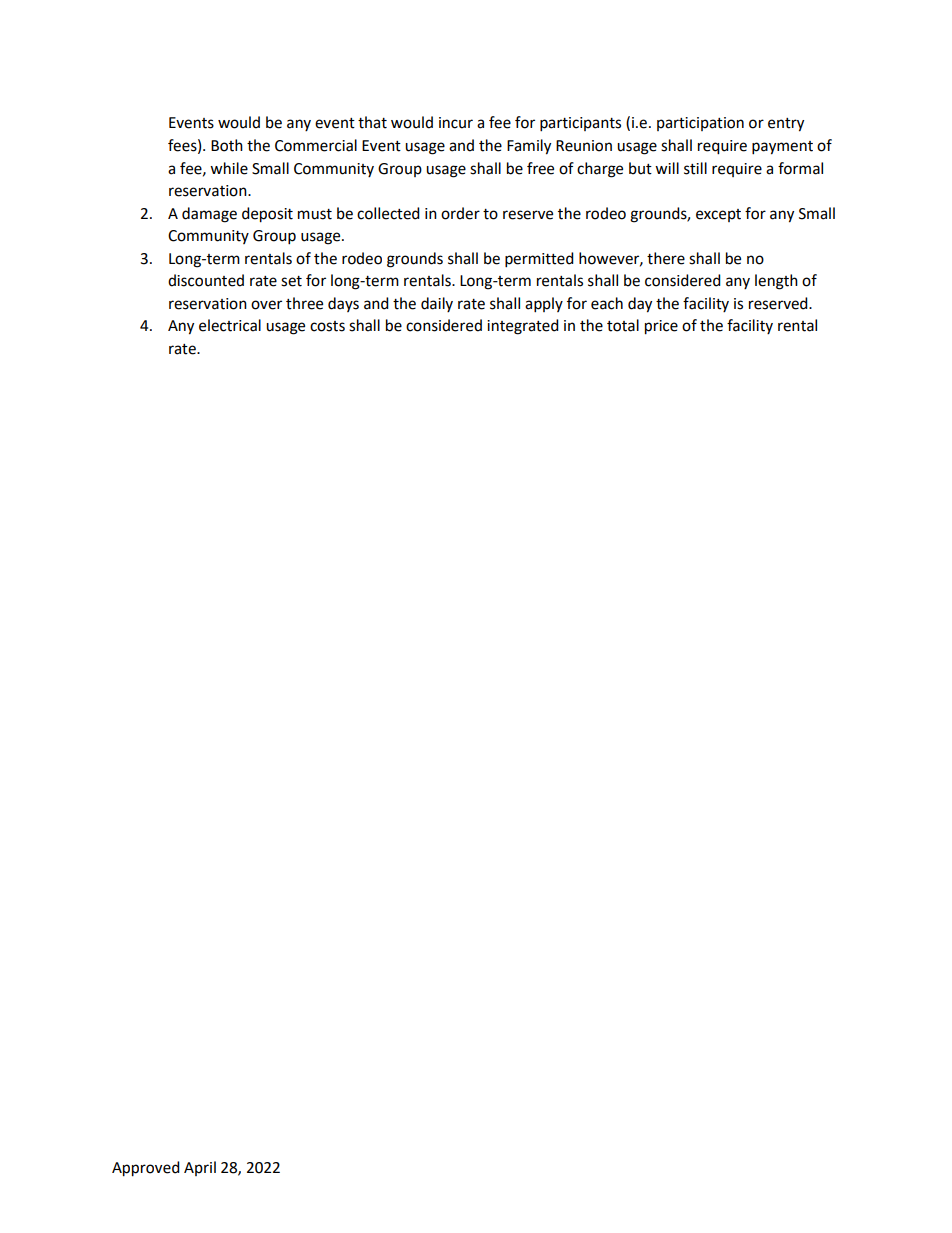 This document has width=952, height=1233. I want to click on Approved, so click(146, 1169).
